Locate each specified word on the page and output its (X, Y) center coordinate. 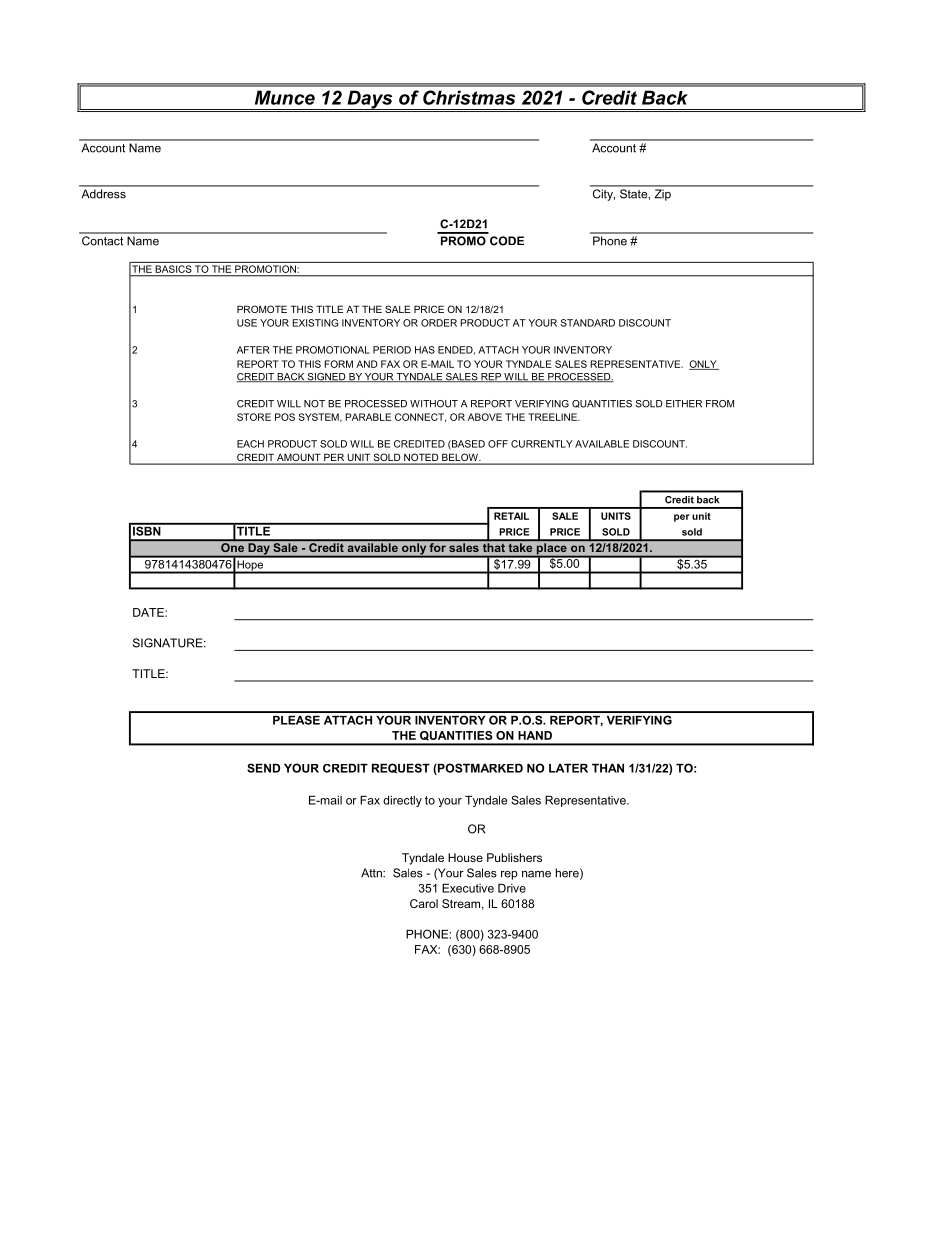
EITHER (684, 404)
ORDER (439, 323)
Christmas (469, 97)
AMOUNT (299, 458)
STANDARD (587, 323)
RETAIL (511, 516)
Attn (372, 873)
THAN (608, 768)
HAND (535, 735)
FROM (720, 404)
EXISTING (315, 323)
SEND (263, 768)
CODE (507, 241)
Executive (468, 888)
